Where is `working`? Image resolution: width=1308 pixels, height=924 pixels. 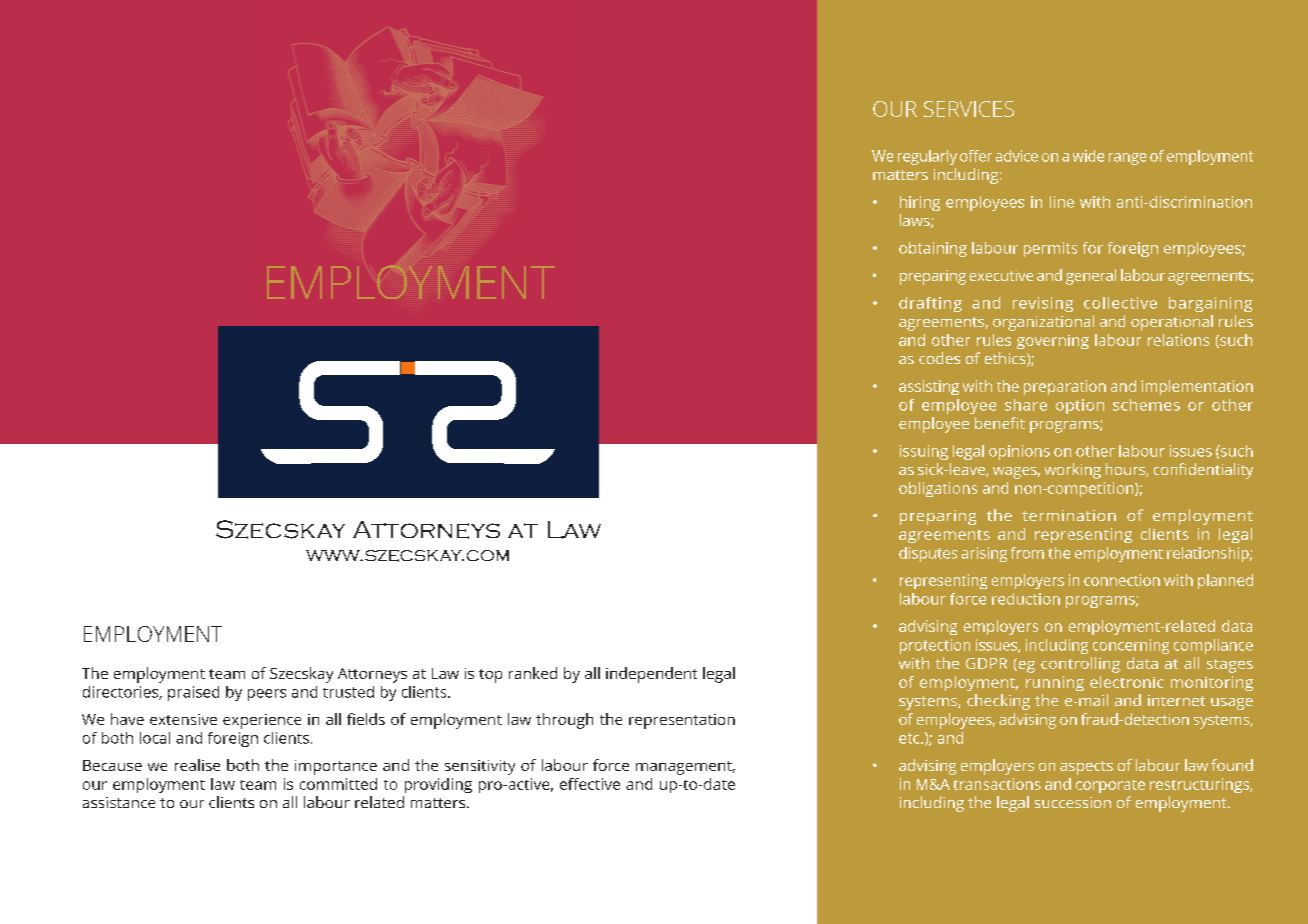
working is located at coordinates (1073, 471).
